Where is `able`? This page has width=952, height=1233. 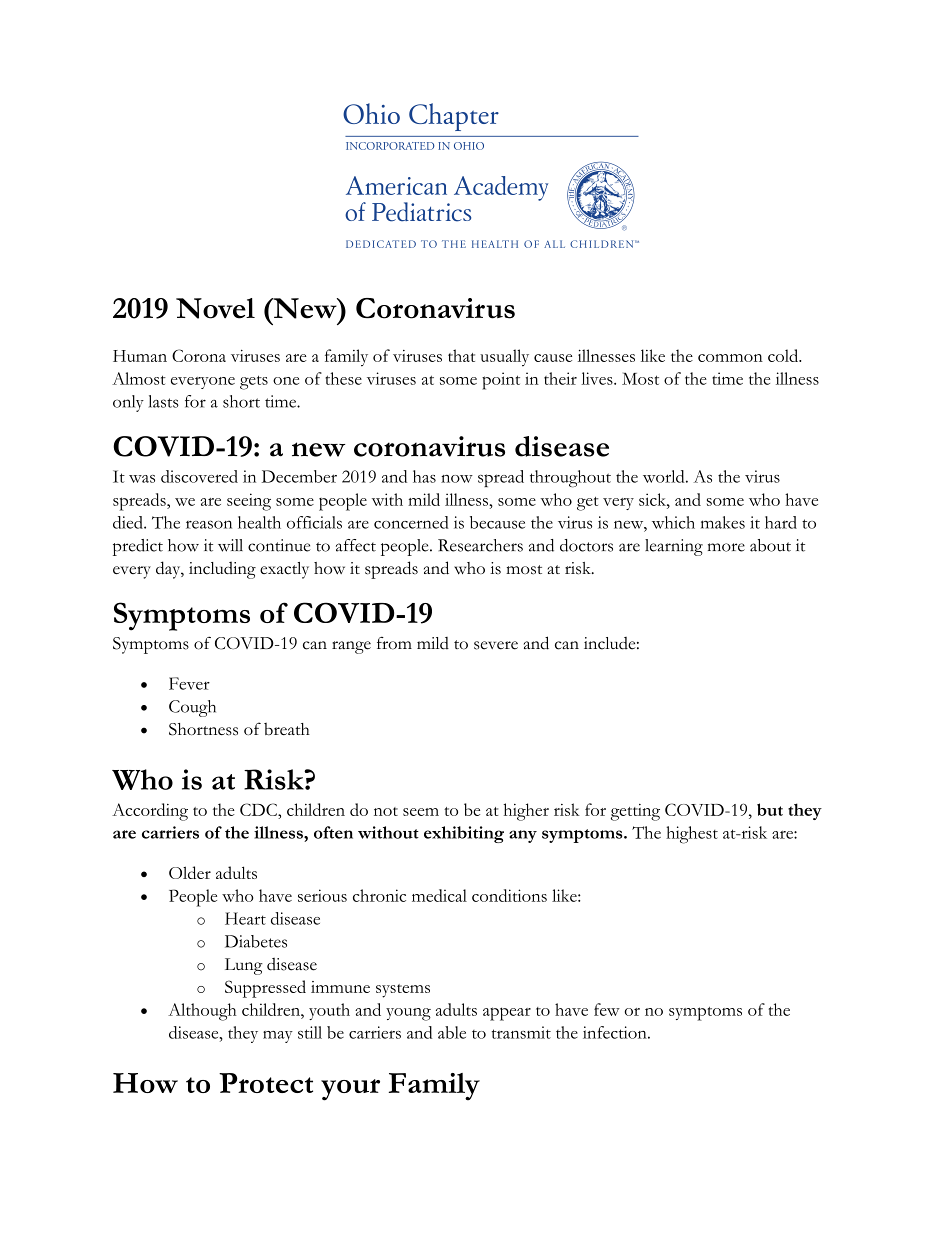
able is located at coordinates (452, 1032).
